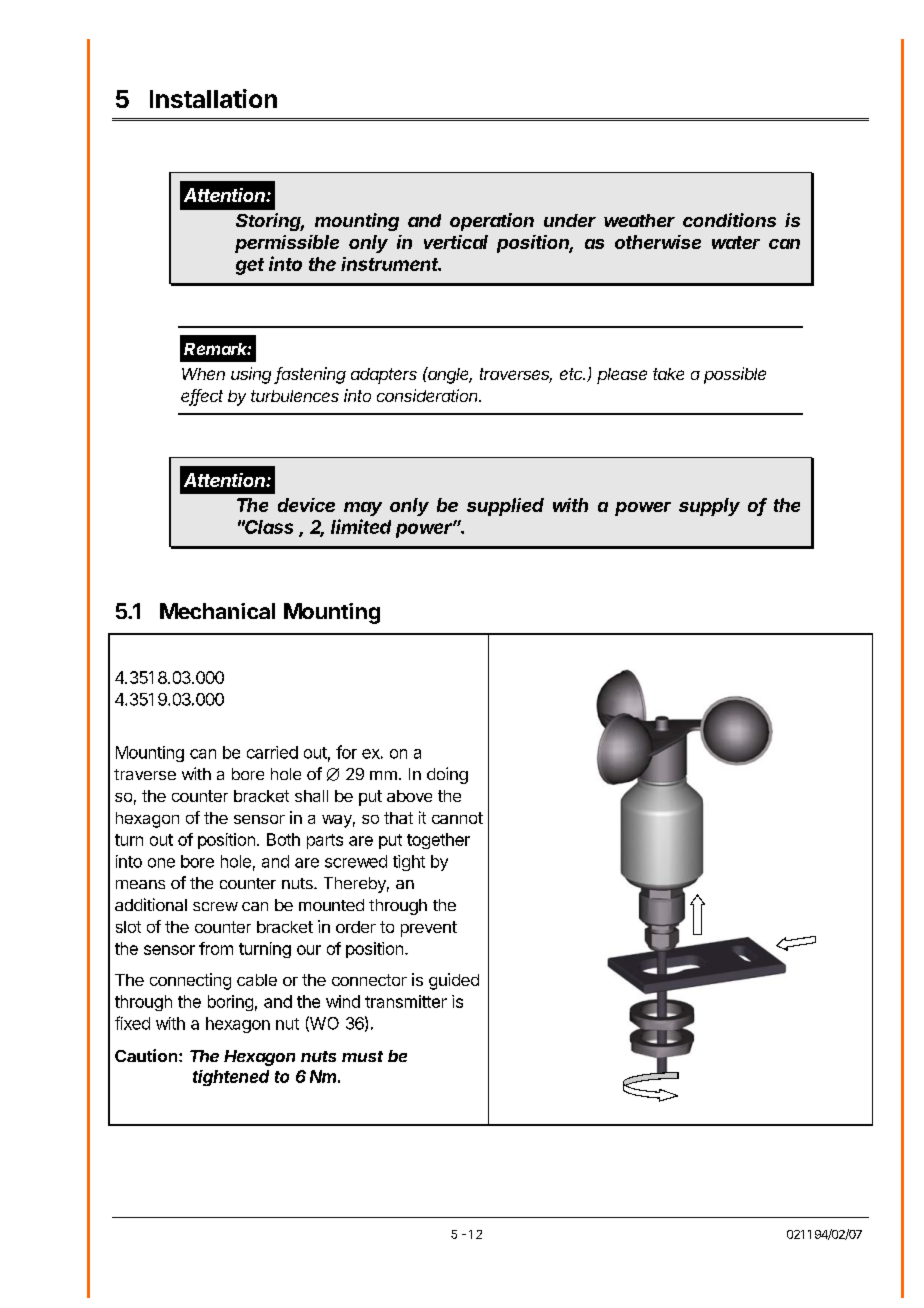  I want to click on guided, so click(454, 981).
